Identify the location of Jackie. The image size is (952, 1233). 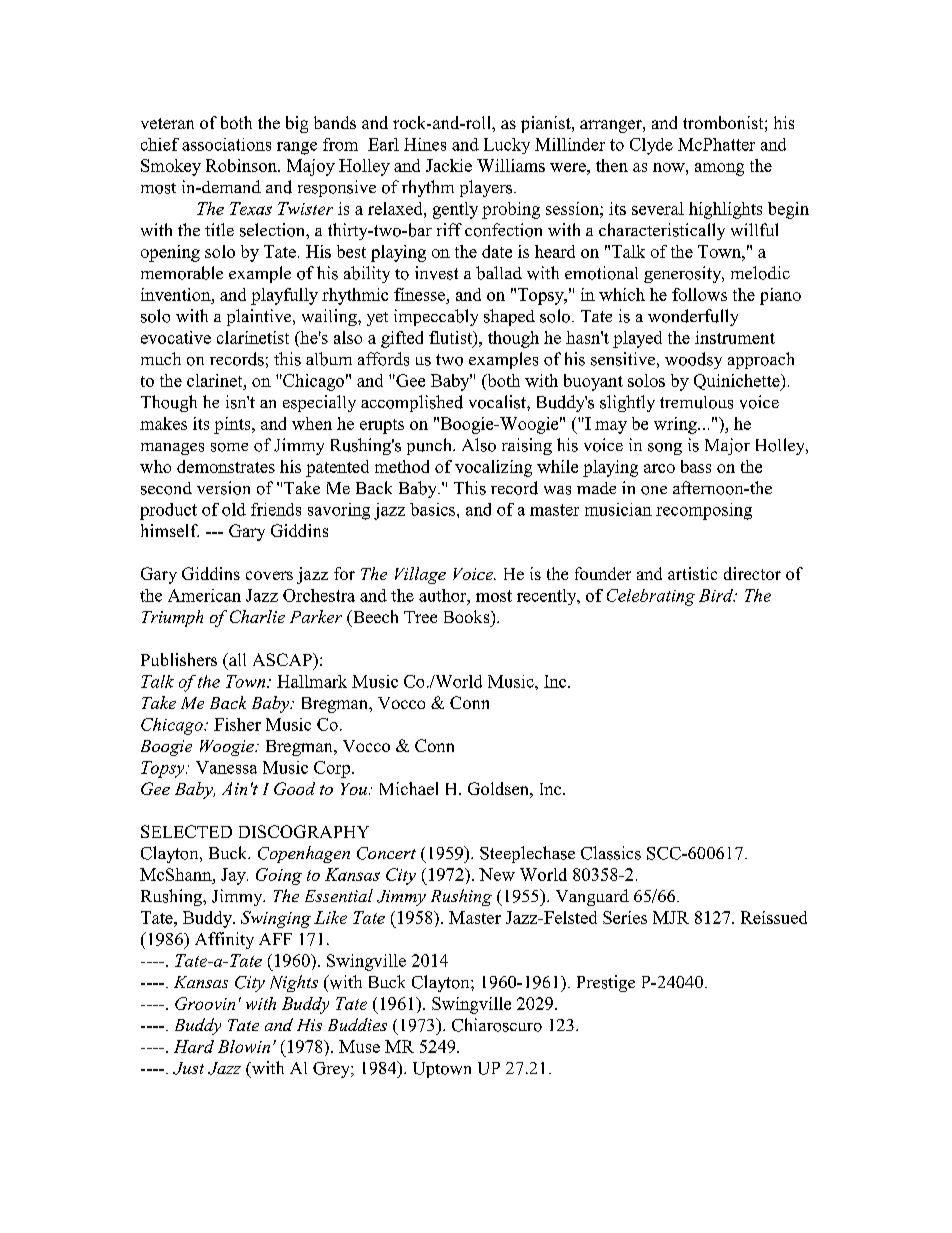
(449, 165).
